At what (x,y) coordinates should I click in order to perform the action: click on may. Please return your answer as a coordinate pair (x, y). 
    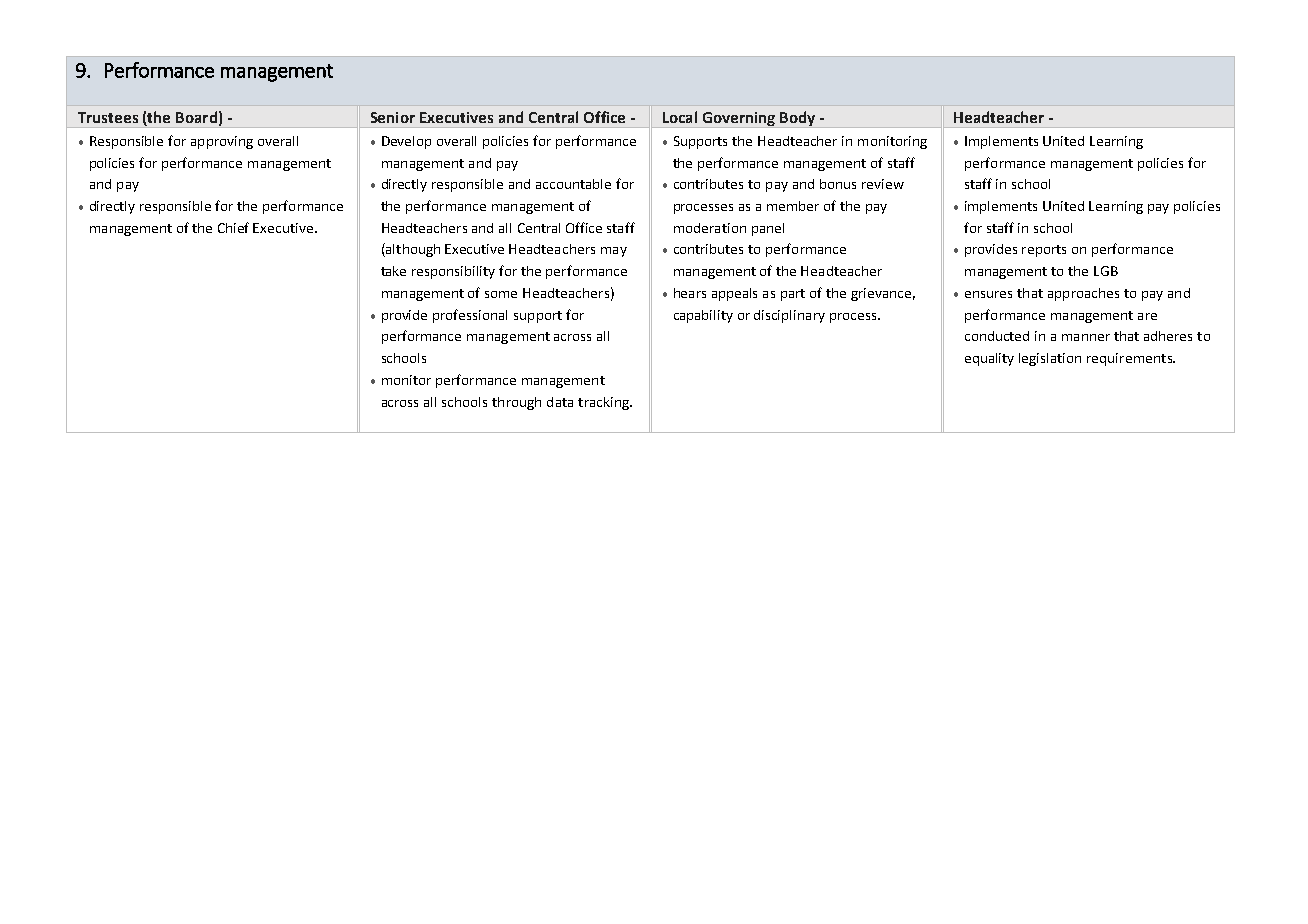
    Looking at the image, I should click on (614, 252).
